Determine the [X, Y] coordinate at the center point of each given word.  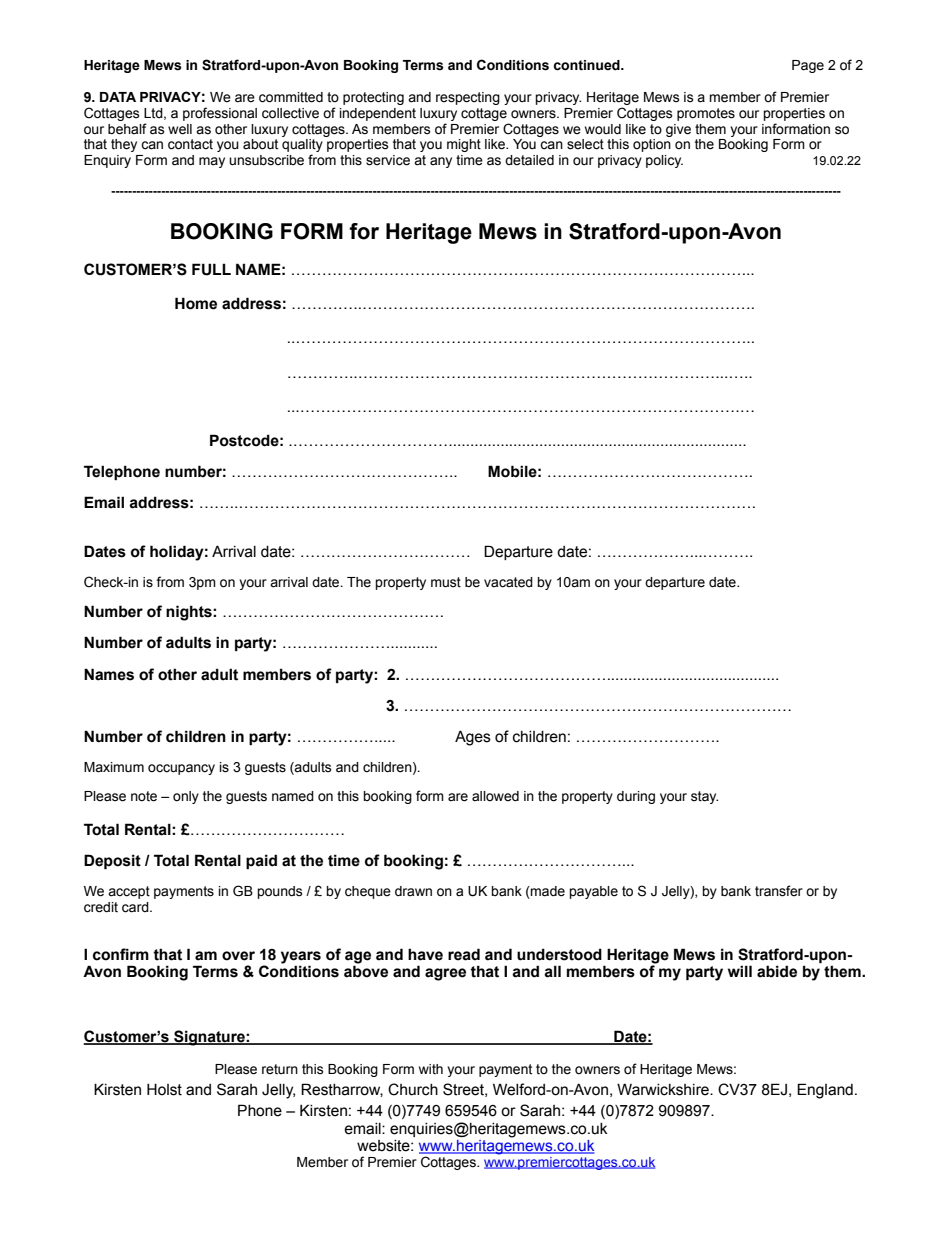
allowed [495, 796]
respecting [468, 98]
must [446, 582]
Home [196, 303]
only [186, 797]
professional [220, 114]
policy [664, 161]
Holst [164, 1089]
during [636, 797]
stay [704, 797]
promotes [706, 114]
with [431, 1069]
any [441, 162]
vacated [508, 582]
